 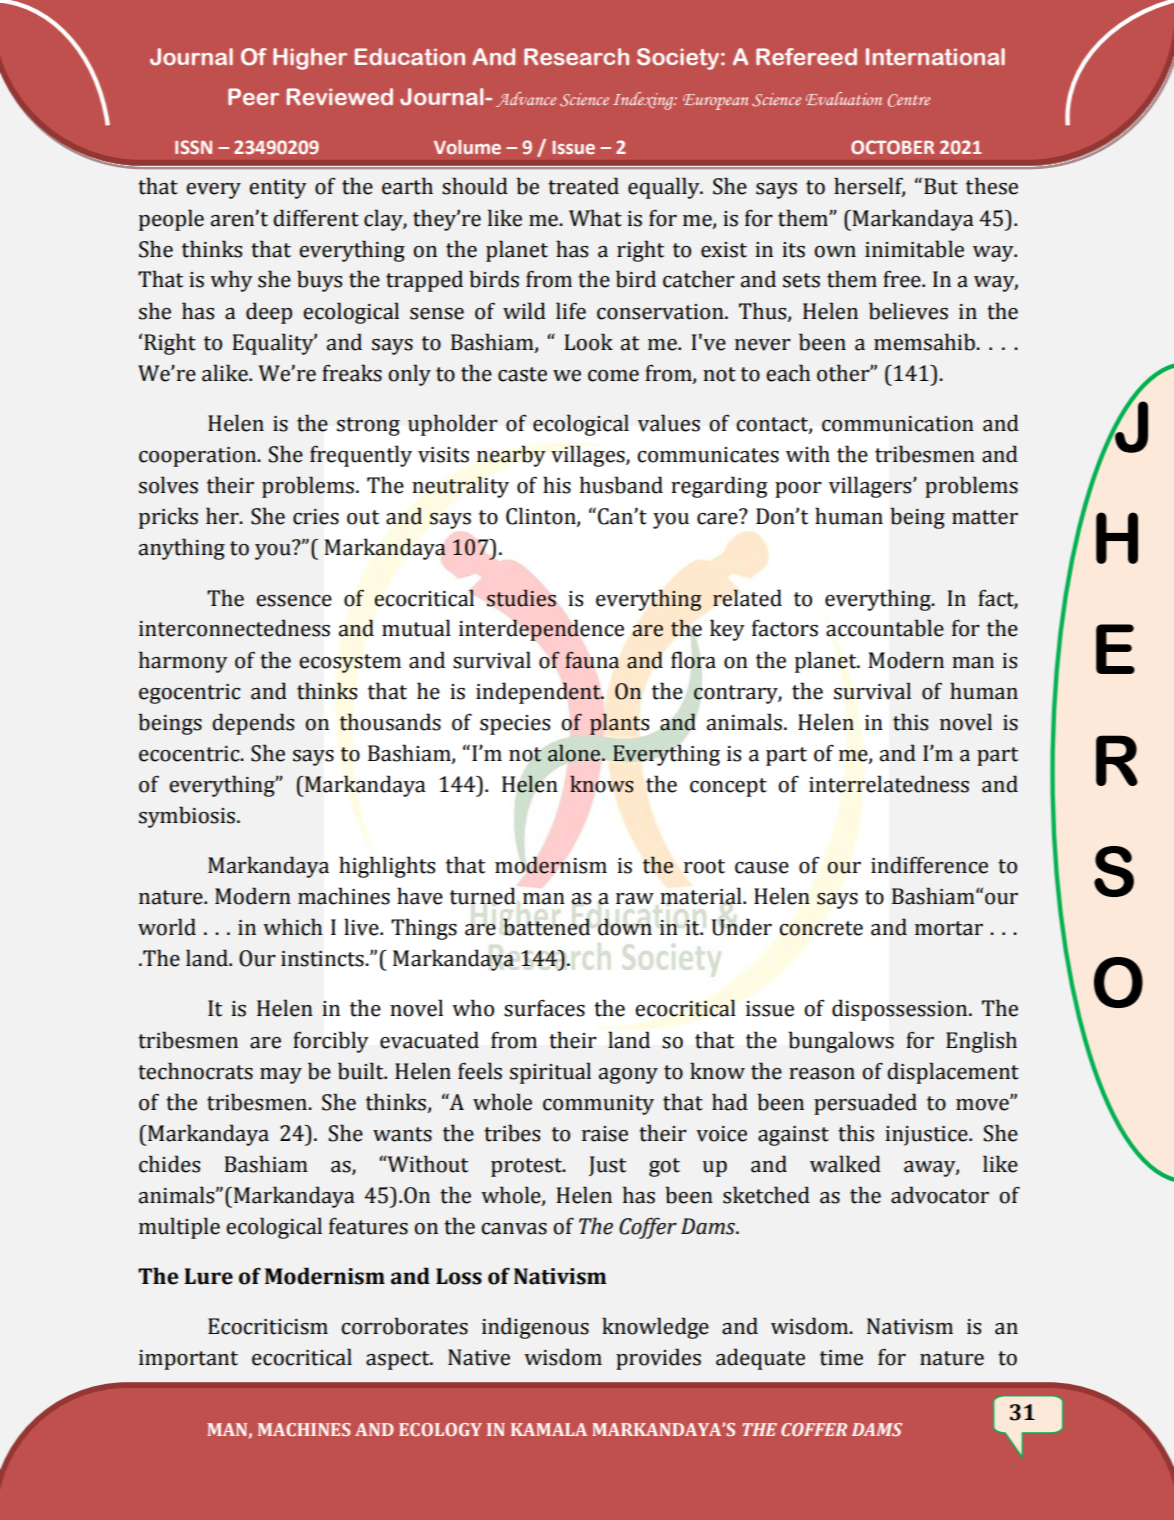 I want to click on Research, so click(x=576, y=57).
